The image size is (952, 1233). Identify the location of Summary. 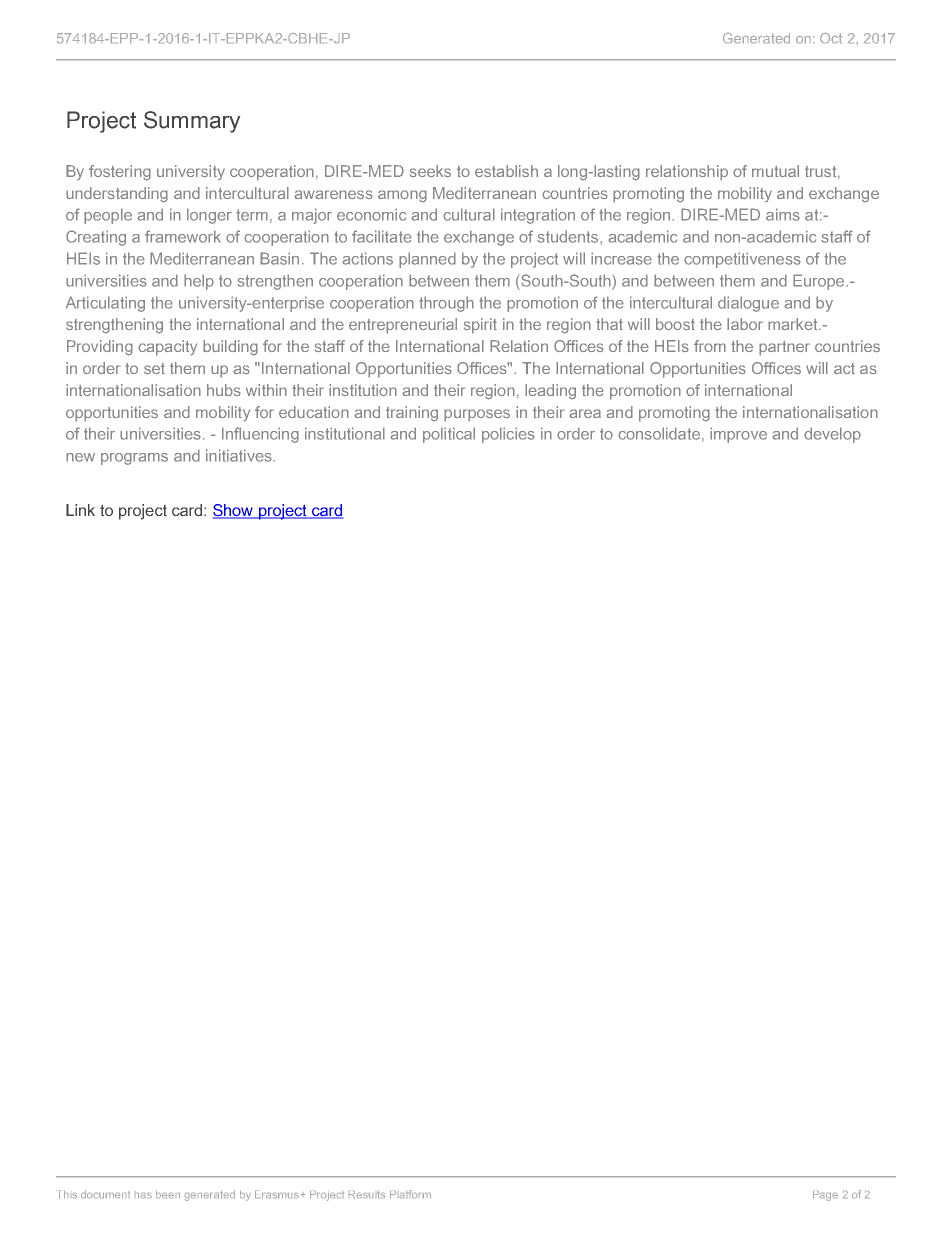
(192, 122).
